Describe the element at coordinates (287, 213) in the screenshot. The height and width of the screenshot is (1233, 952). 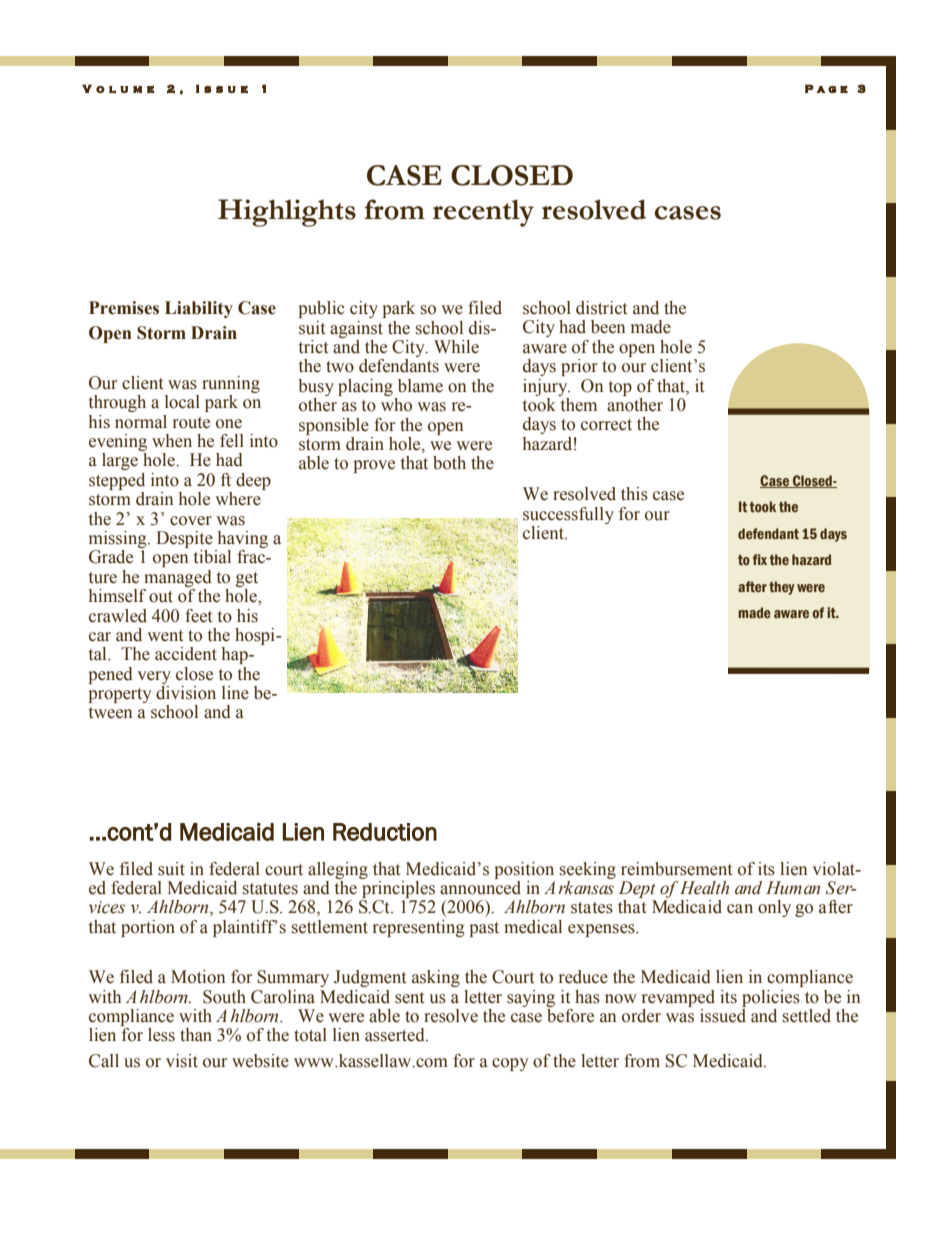
I see `Highlights` at that location.
